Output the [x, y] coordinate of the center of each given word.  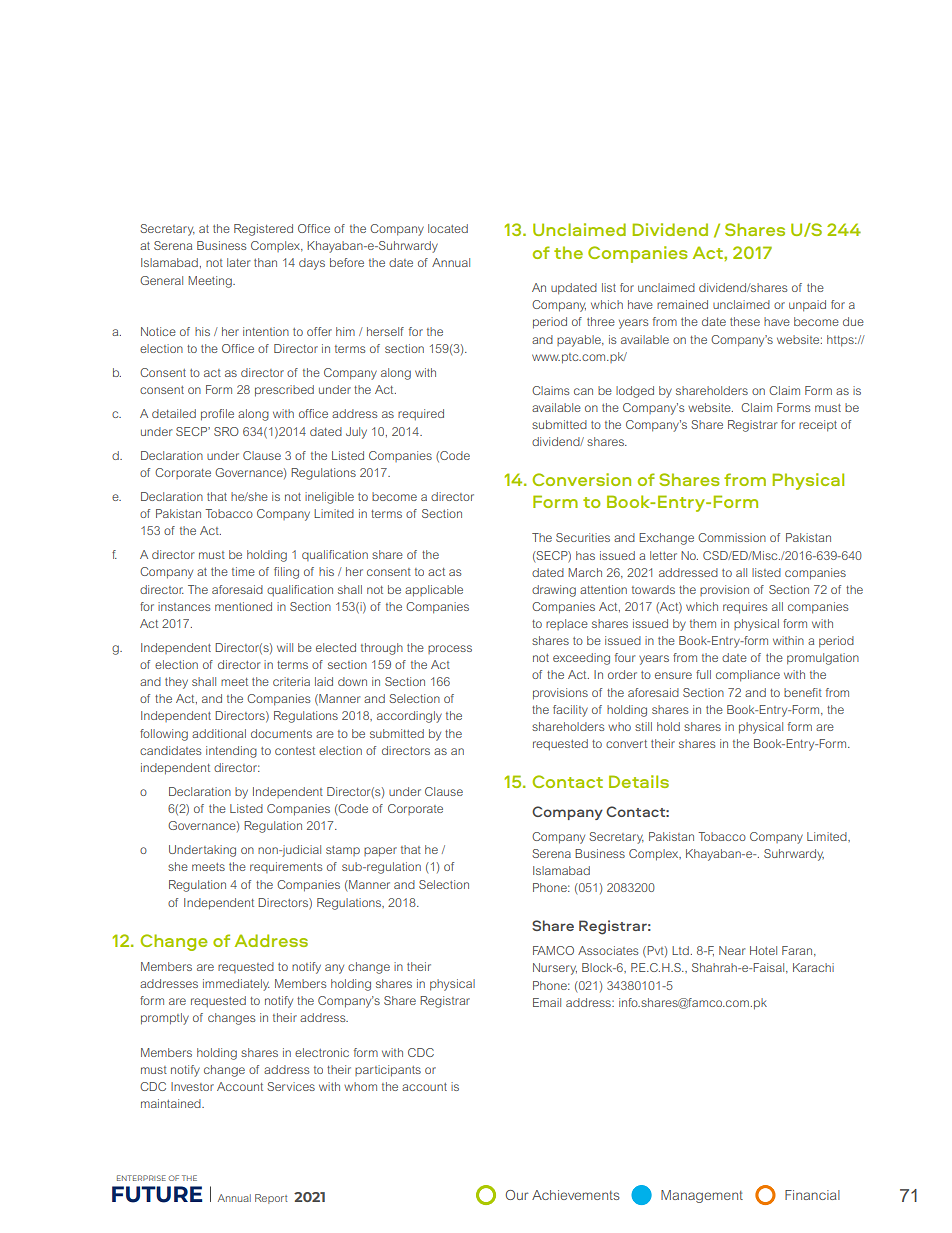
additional [219, 733]
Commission [732, 537]
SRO [226, 431]
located [448, 228]
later [238, 262]
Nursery [555, 969]
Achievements [576, 1195]
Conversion [581, 479]
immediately [236, 985]
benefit [803, 692]
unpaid [807, 306]
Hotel [763, 950]
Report [271, 1199]
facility [570, 711]
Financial [812, 1195]
